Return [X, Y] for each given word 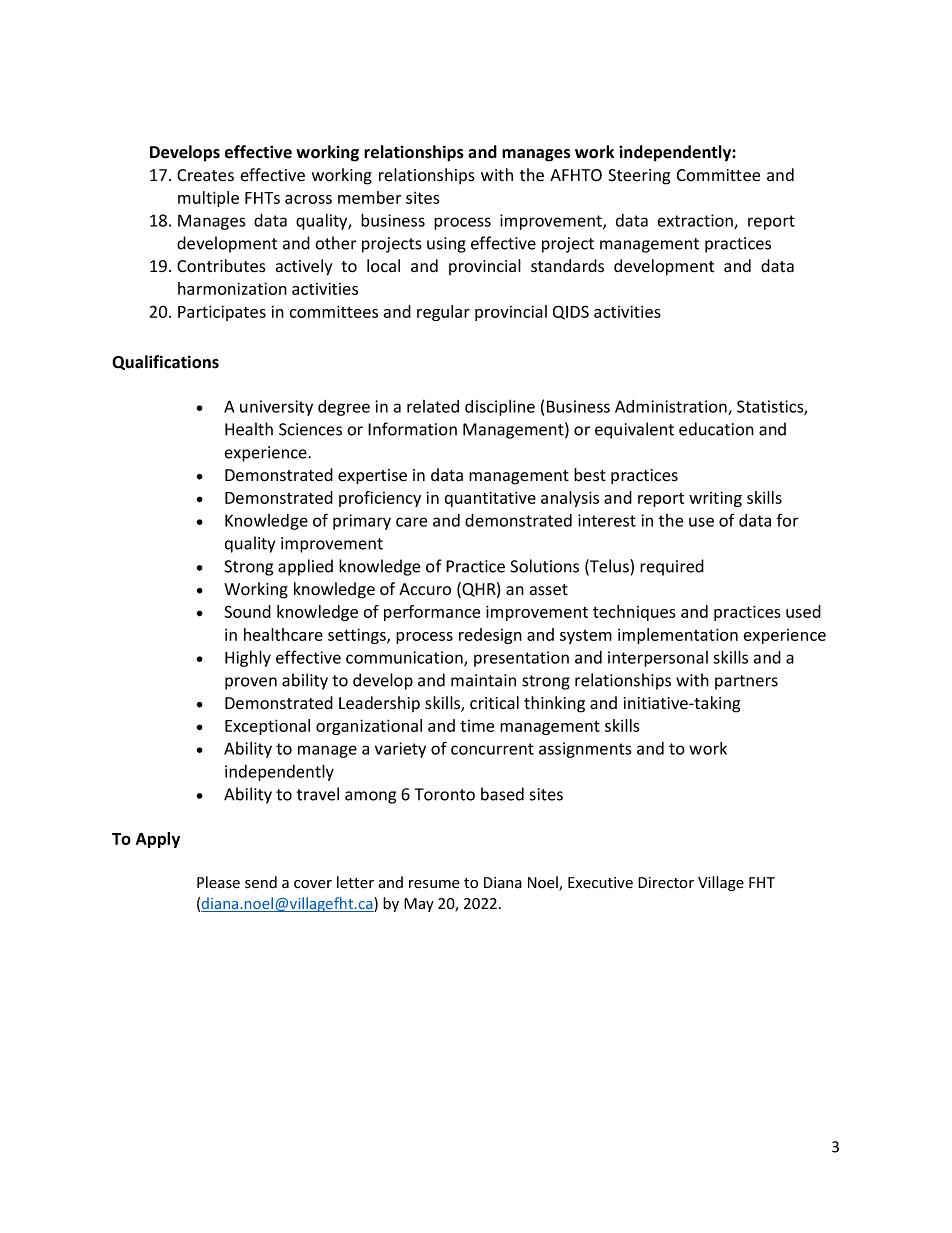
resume [434, 884]
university [276, 408]
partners [746, 682]
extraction [696, 221]
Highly [248, 658]
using [446, 245]
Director [666, 883]
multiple [208, 199]
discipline [500, 408]
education [716, 429]
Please [218, 882]
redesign [490, 636]
